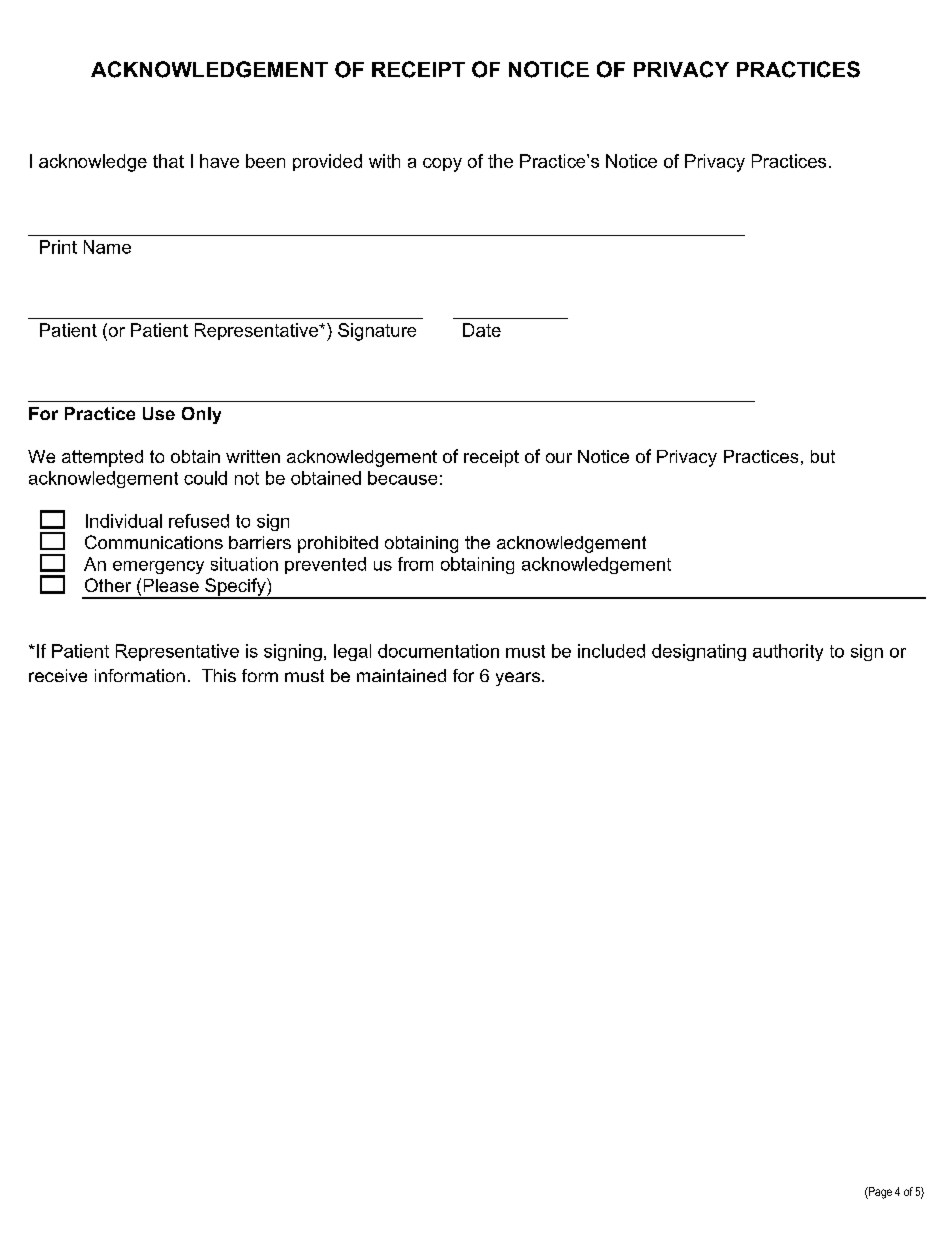 The height and width of the image is (1233, 952). Describe the element at coordinates (124, 521) in the image. I see `Individual` at that location.
